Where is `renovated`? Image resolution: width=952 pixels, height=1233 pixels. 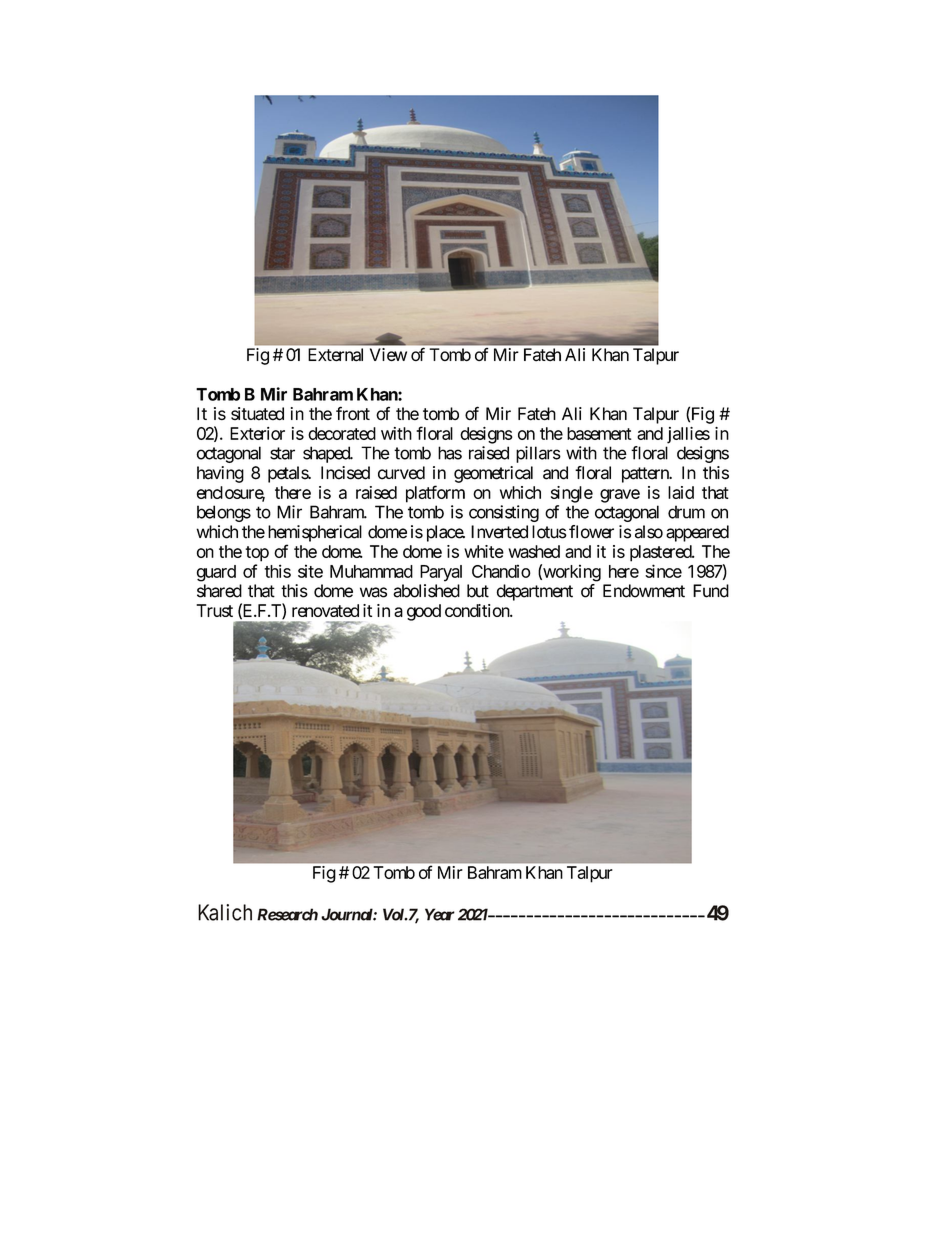 renovated is located at coordinates (325, 610).
